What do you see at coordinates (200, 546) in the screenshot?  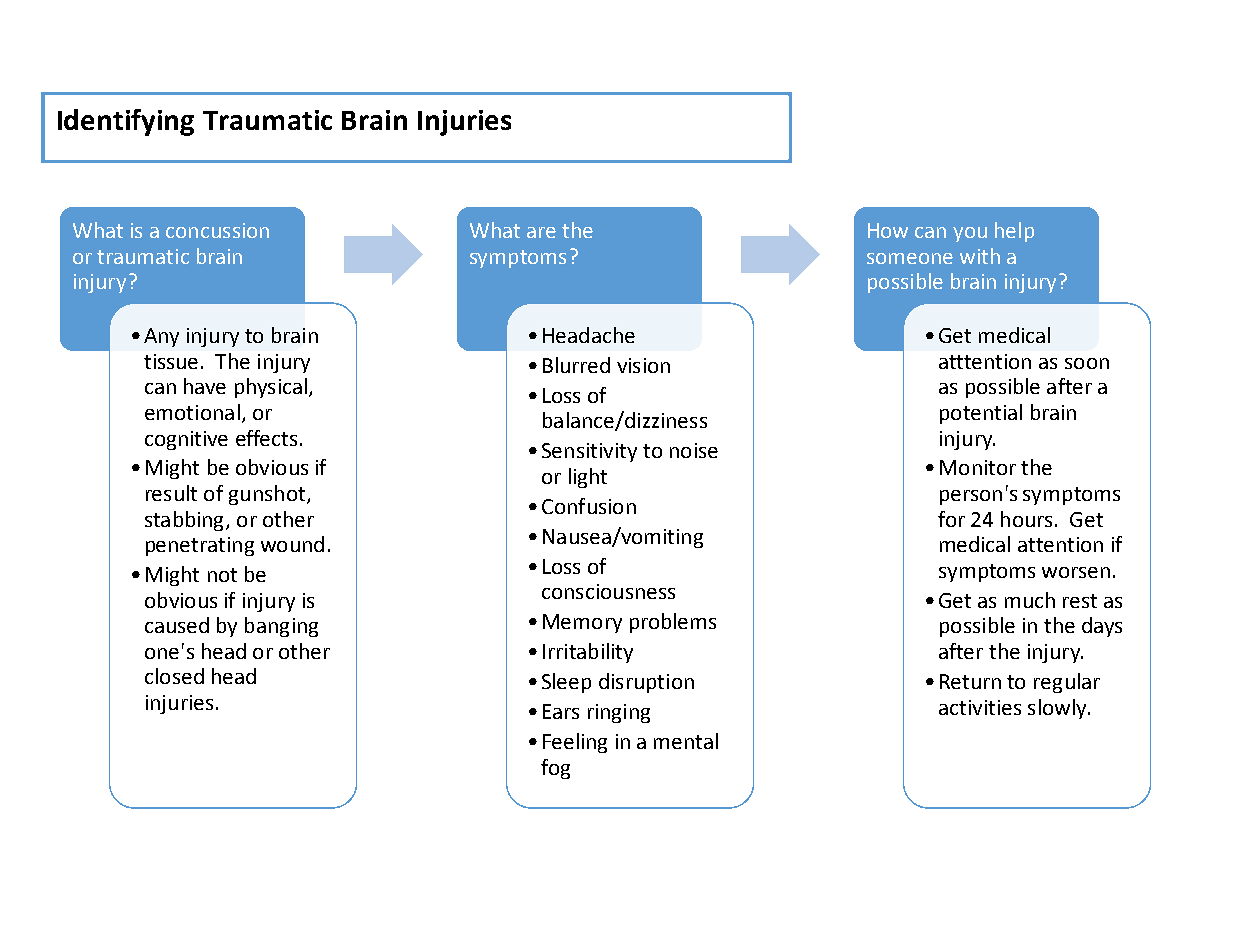 I see `penetrating` at bounding box center [200, 546].
